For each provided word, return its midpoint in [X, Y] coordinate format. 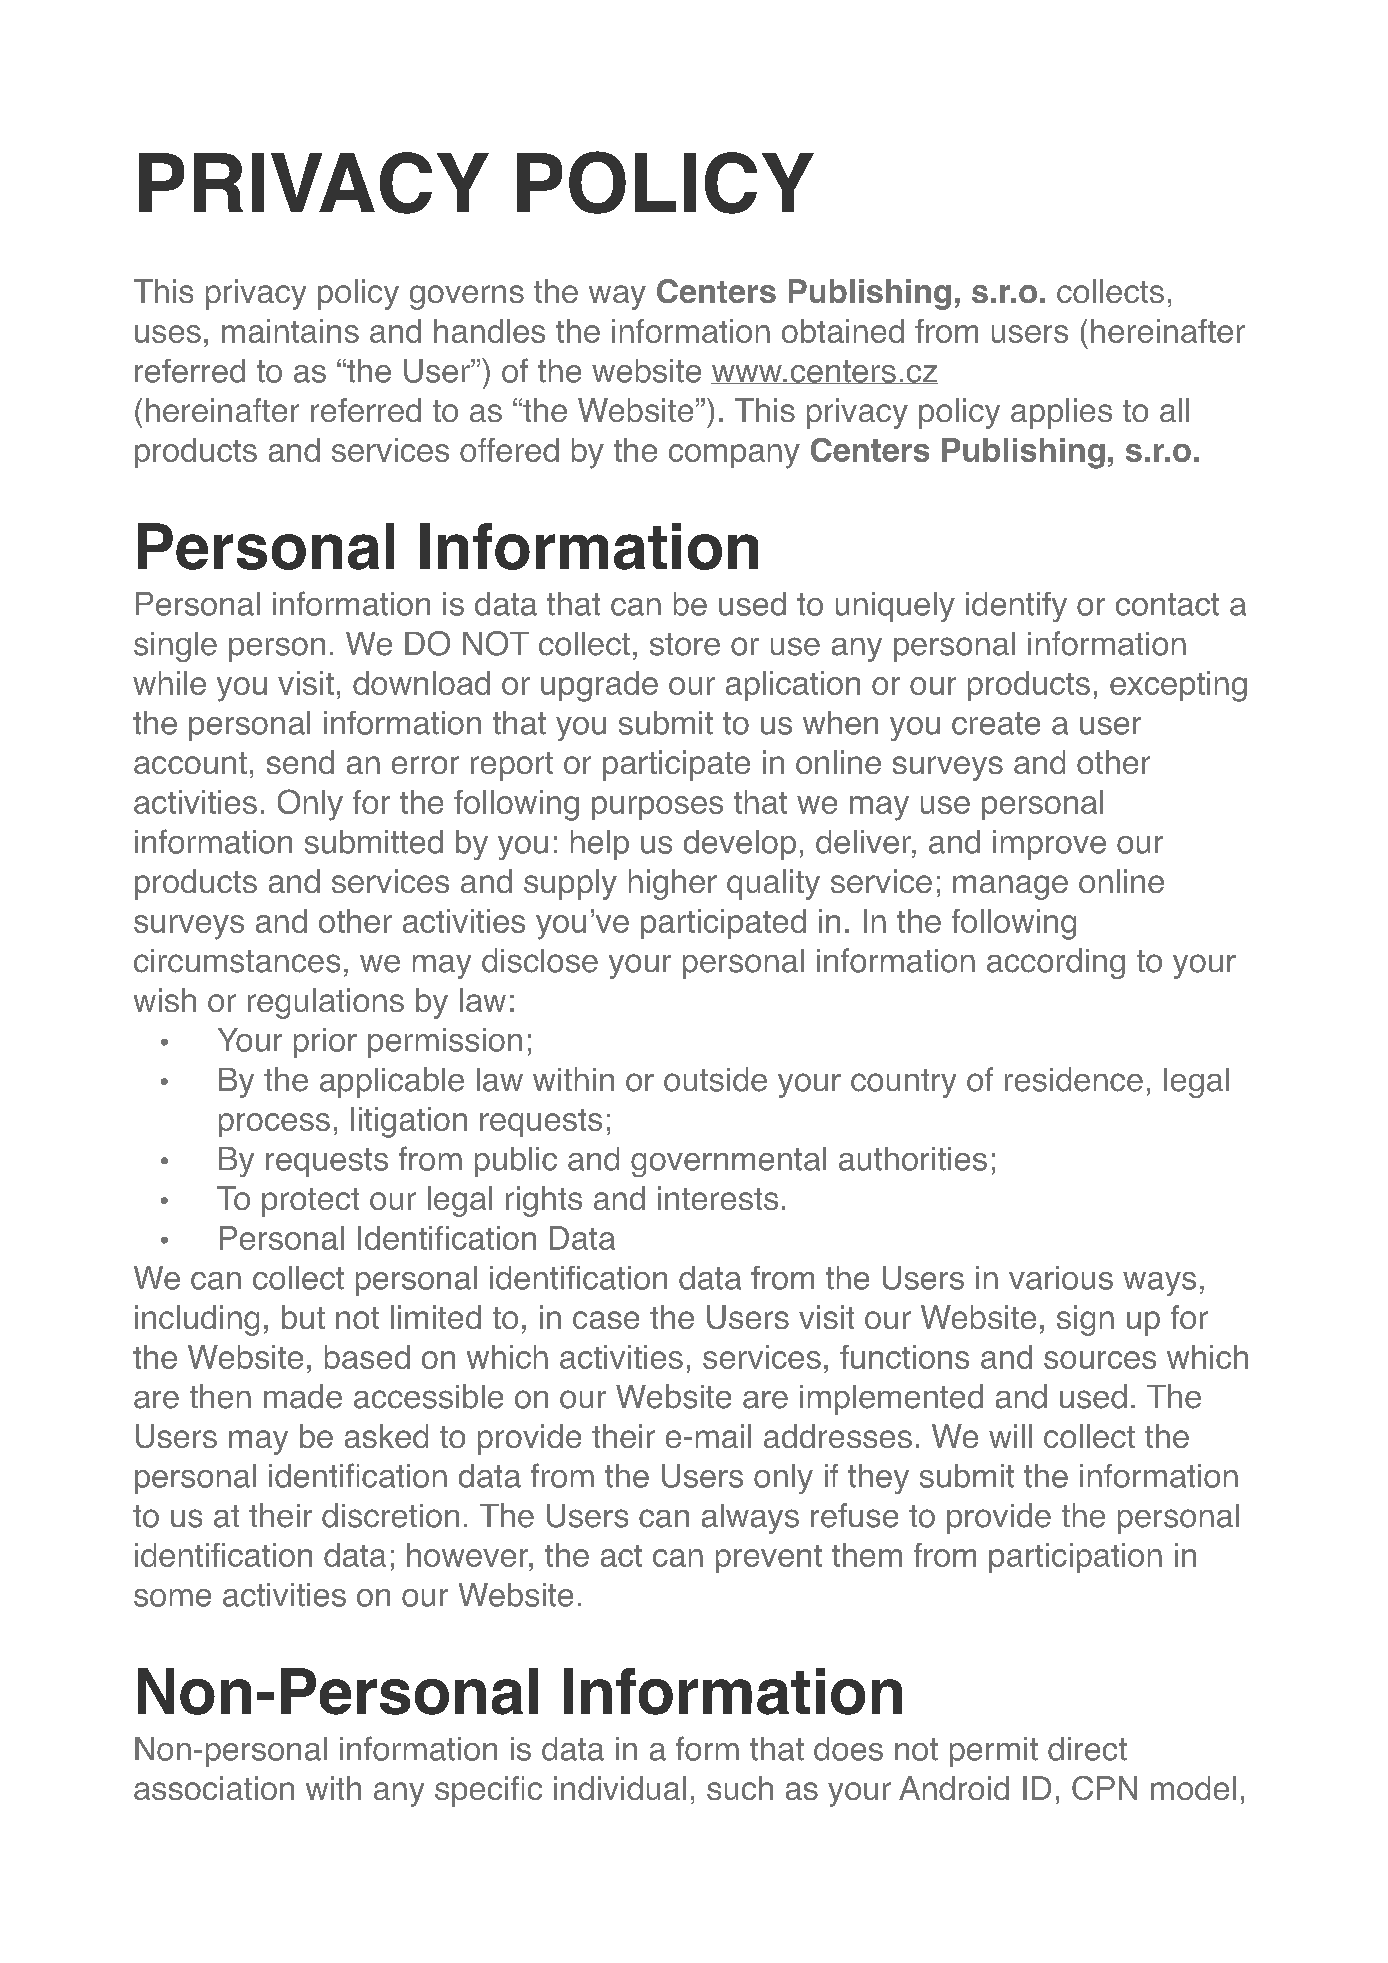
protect [310, 1202]
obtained [843, 331]
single [175, 647]
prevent [769, 1559]
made [303, 1396]
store [685, 644]
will [1010, 1436]
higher [673, 884]
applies [1061, 413]
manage [1010, 887]
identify [1016, 607]
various [1061, 1278]
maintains [290, 331]
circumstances [237, 961]
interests [718, 1198]
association [214, 1788]
